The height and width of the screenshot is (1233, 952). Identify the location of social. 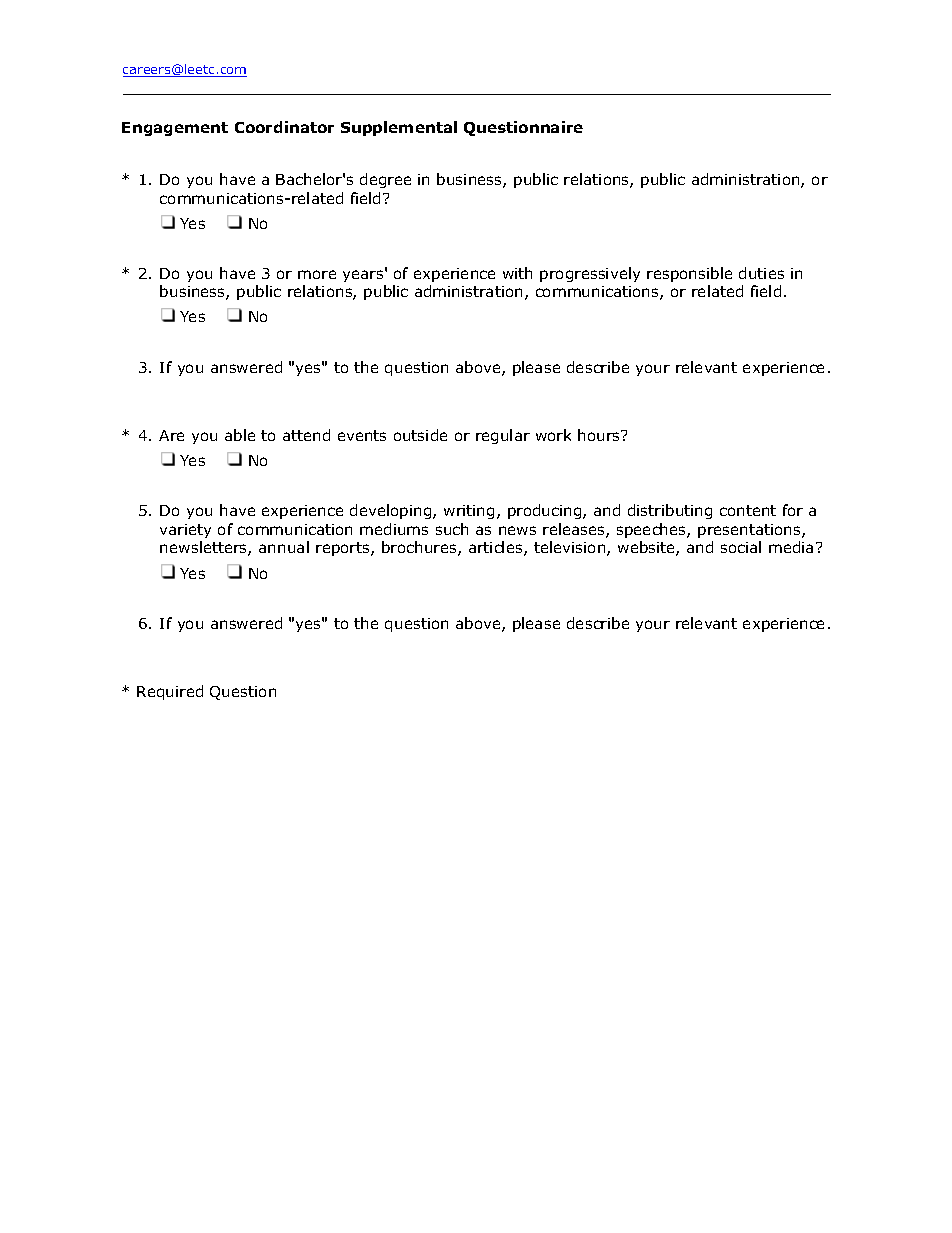
(741, 547).
